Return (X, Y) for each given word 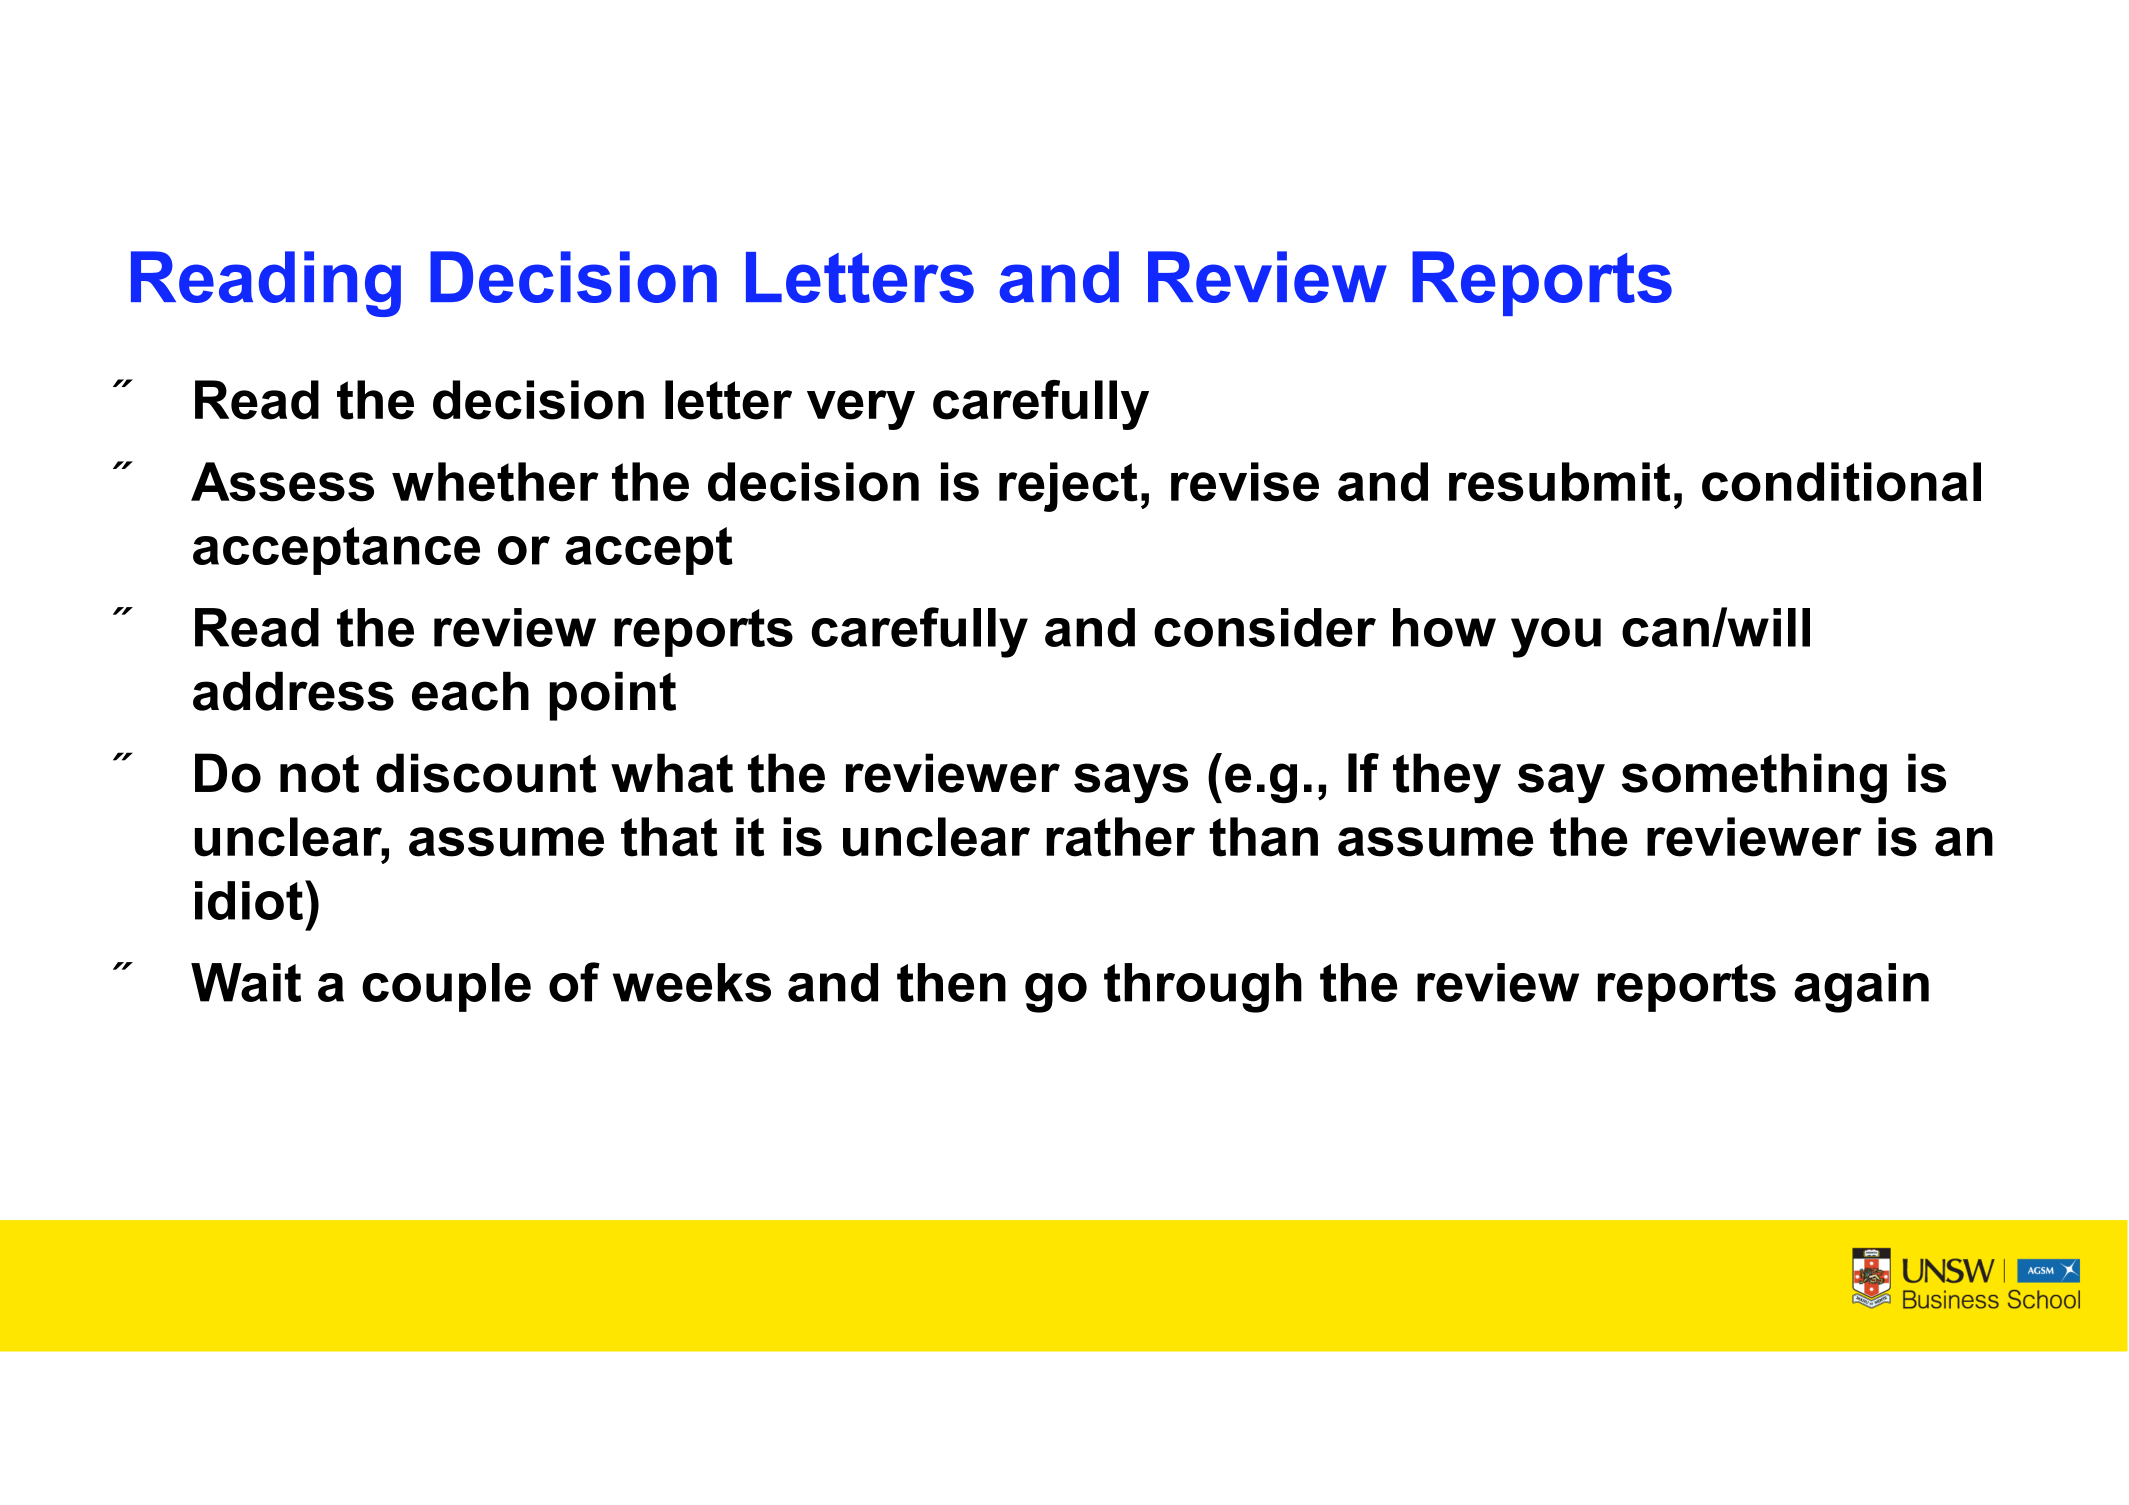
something (1754, 778)
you (1556, 638)
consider (1265, 627)
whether (495, 482)
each (470, 691)
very (861, 410)
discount (486, 773)
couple (446, 987)
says (1131, 783)
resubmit (1560, 482)
